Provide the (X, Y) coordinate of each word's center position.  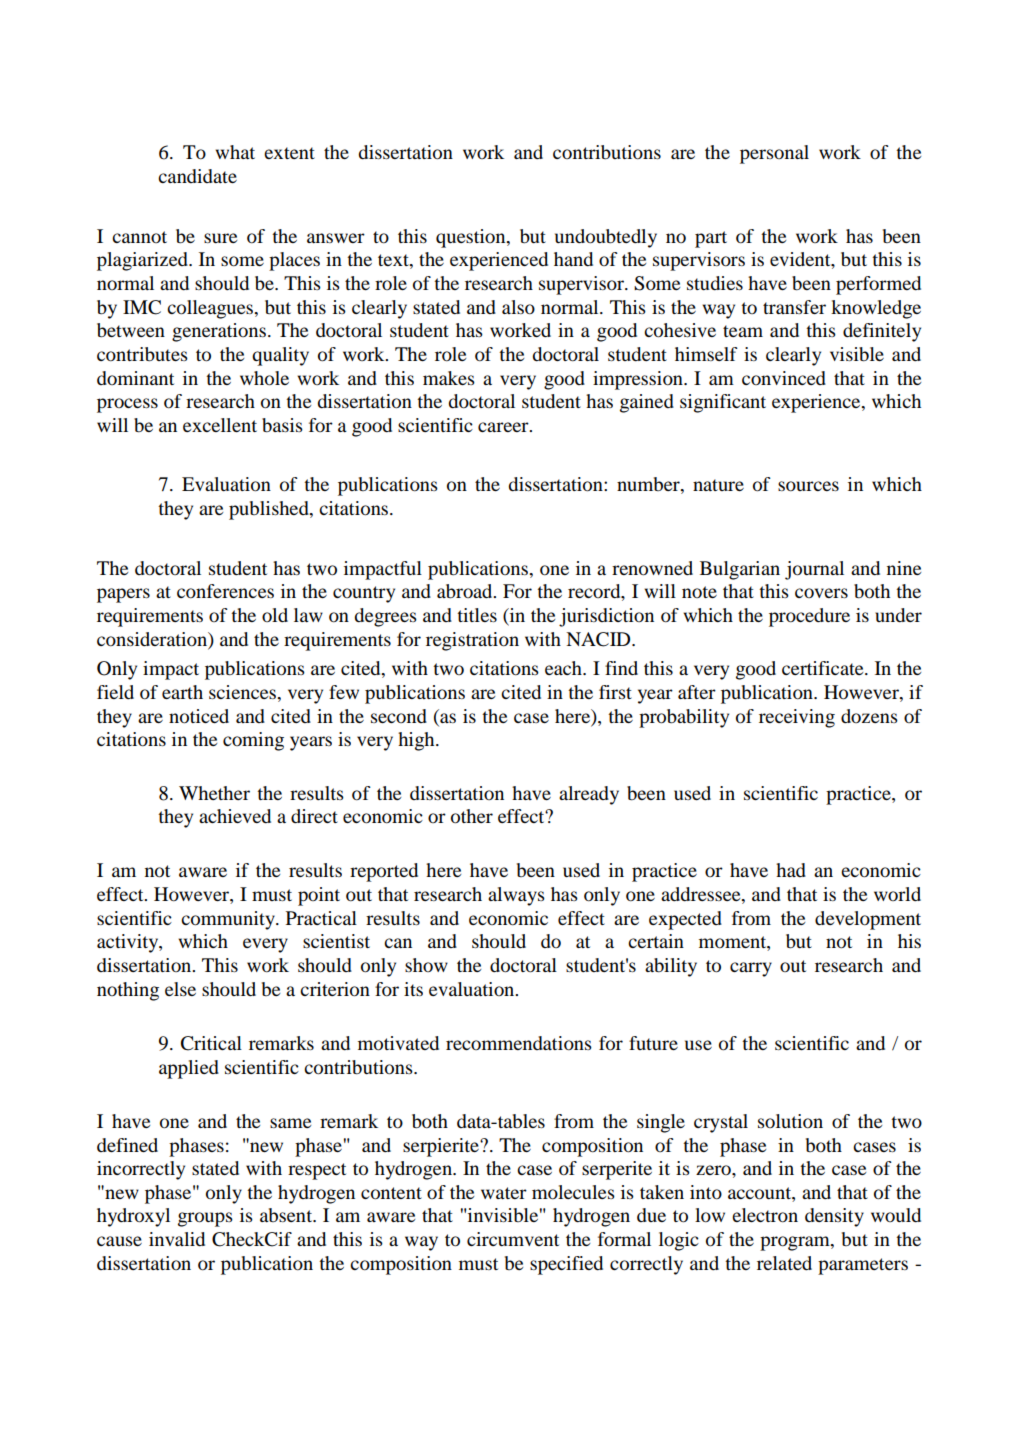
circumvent (513, 1239)
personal (774, 154)
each (564, 668)
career (504, 427)
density (834, 1217)
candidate (197, 176)
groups (205, 1219)
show (426, 965)
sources (808, 486)
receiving (797, 718)
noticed (199, 716)
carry (751, 969)
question (472, 238)
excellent (220, 425)
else (180, 989)
